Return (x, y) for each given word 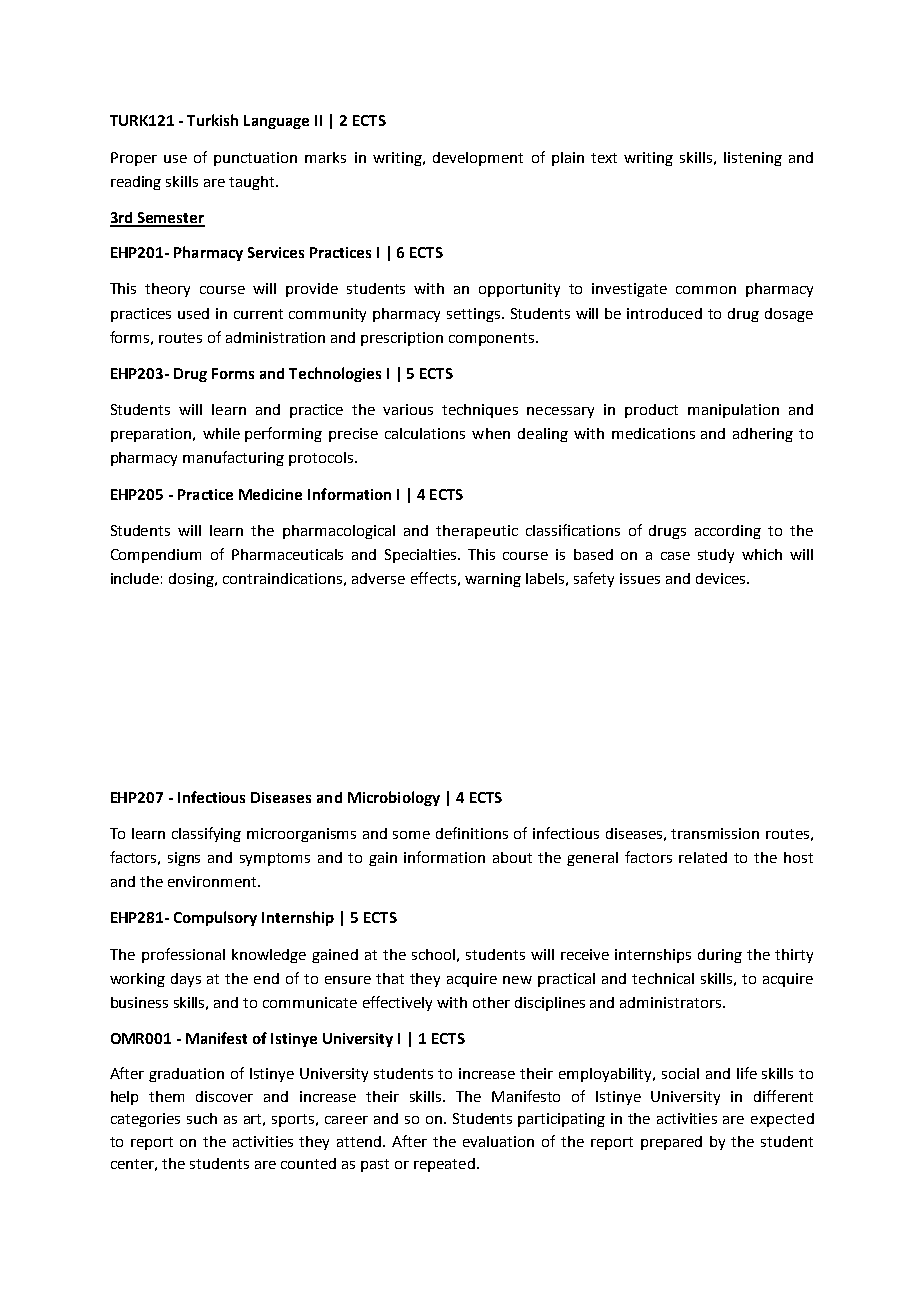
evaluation (498, 1141)
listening (753, 159)
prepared (671, 1143)
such (202, 1118)
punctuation (255, 159)
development (478, 159)
